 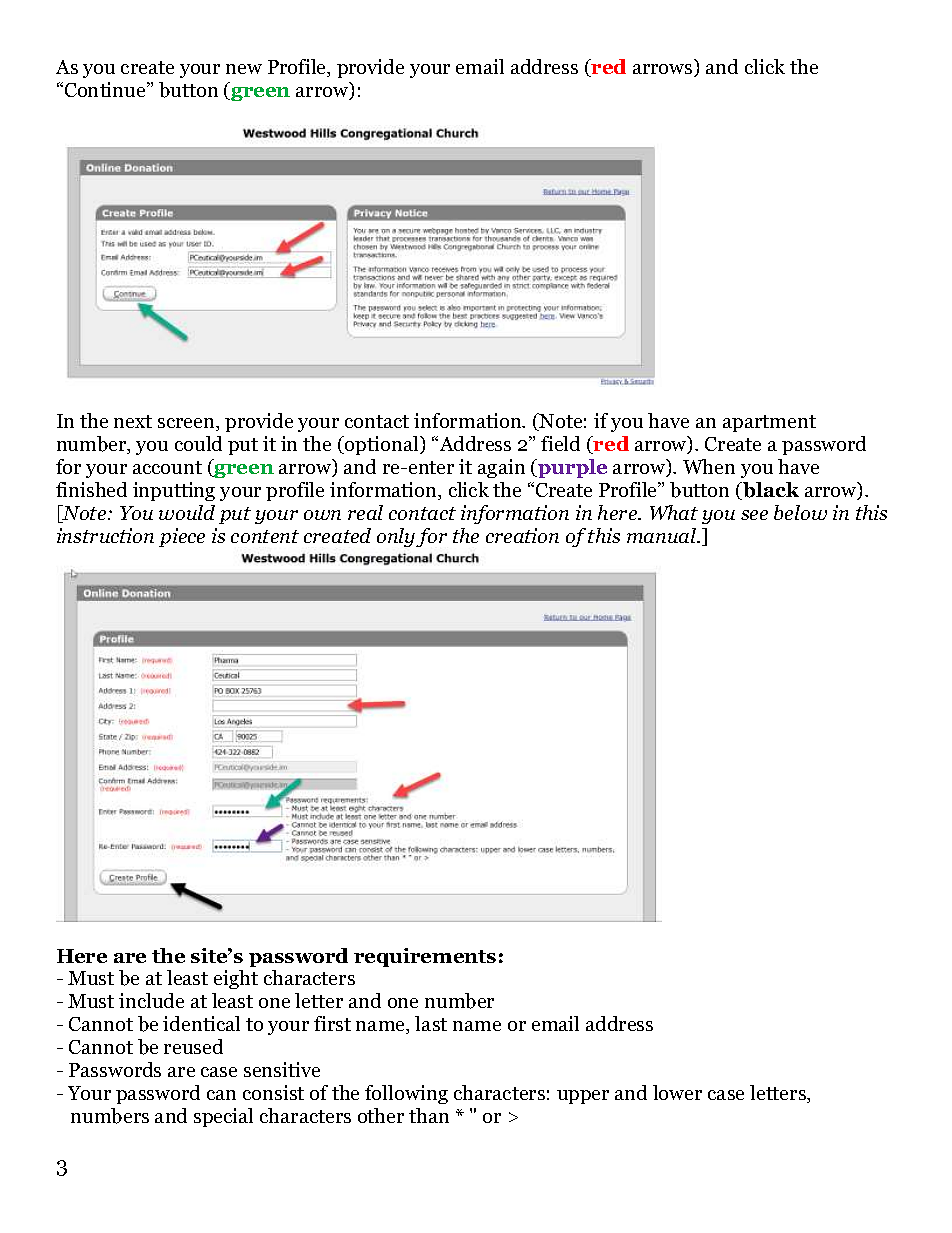 What do you see at coordinates (425, 957) in the screenshot?
I see `requirements` at bounding box center [425, 957].
